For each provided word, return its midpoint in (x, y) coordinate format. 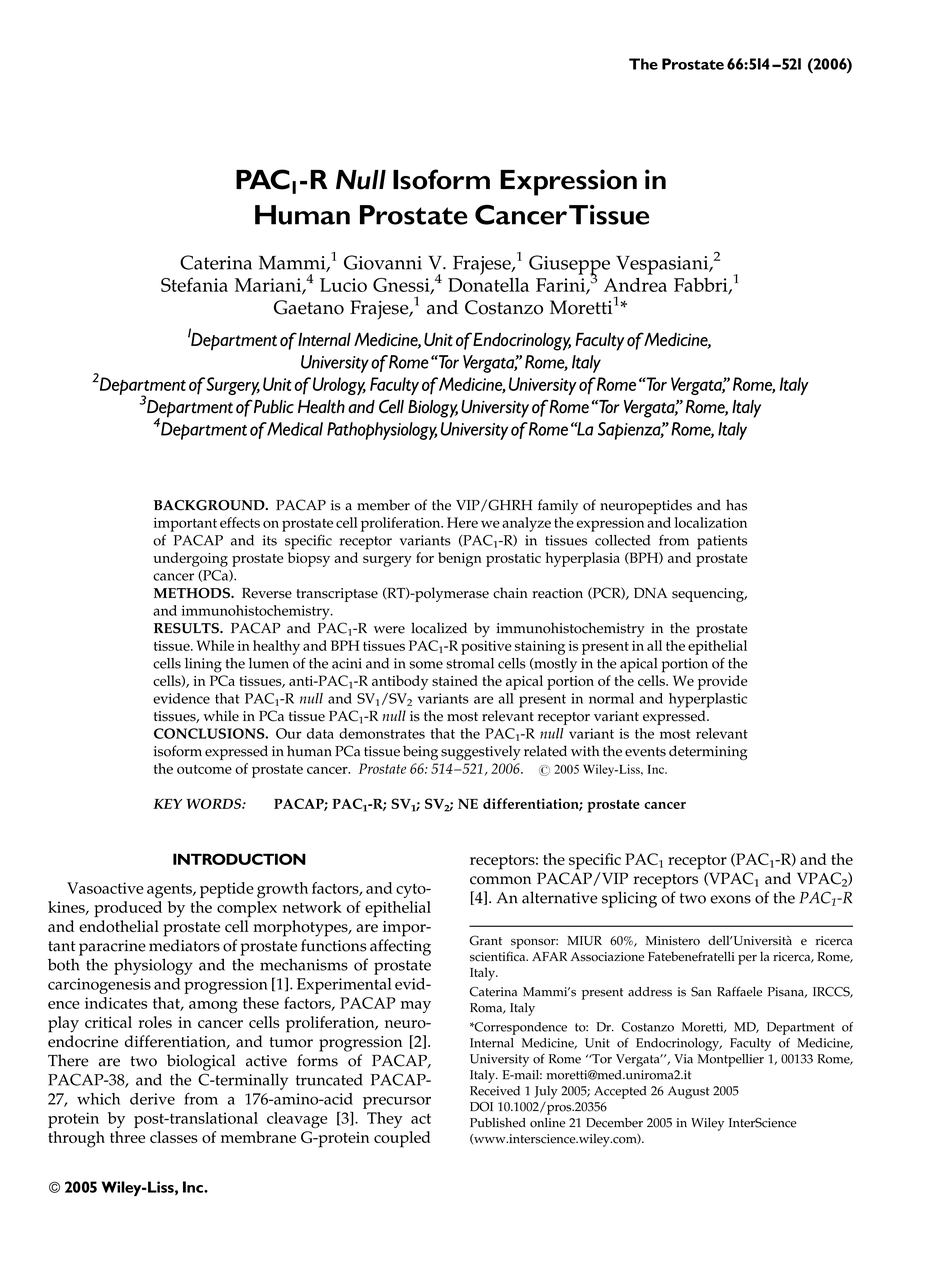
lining (203, 665)
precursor (397, 1102)
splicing (629, 899)
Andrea (635, 284)
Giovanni (383, 262)
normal (611, 698)
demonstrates (382, 733)
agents (170, 891)
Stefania (194, 284)
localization (711, 522)
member (383, 505)
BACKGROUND (210, 505)
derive (152, 1099)
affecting (400, 947)
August (688, 1092)
